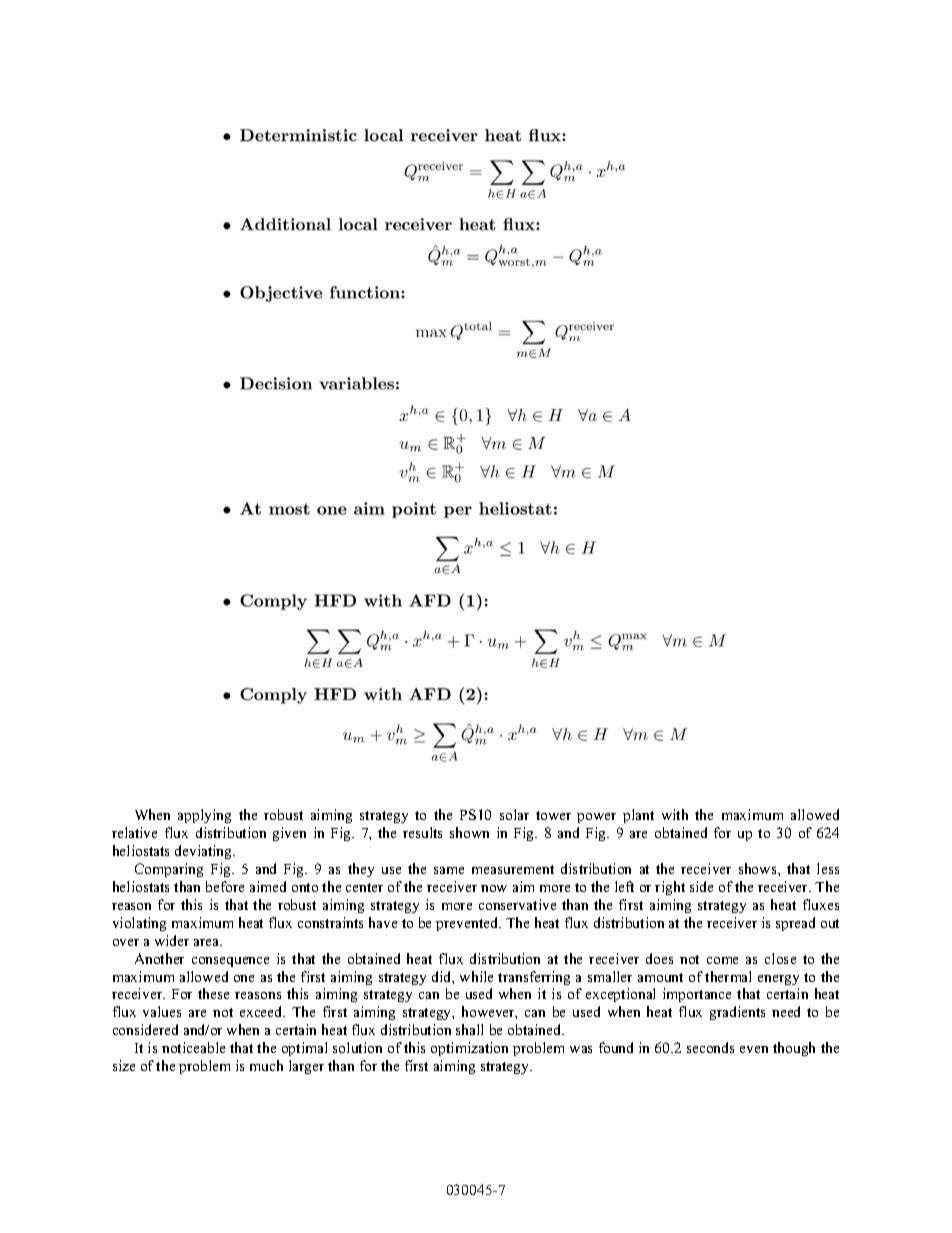 The width and height of the screenshot is (952, 1233). I want to click on have, so click(383, 922).
